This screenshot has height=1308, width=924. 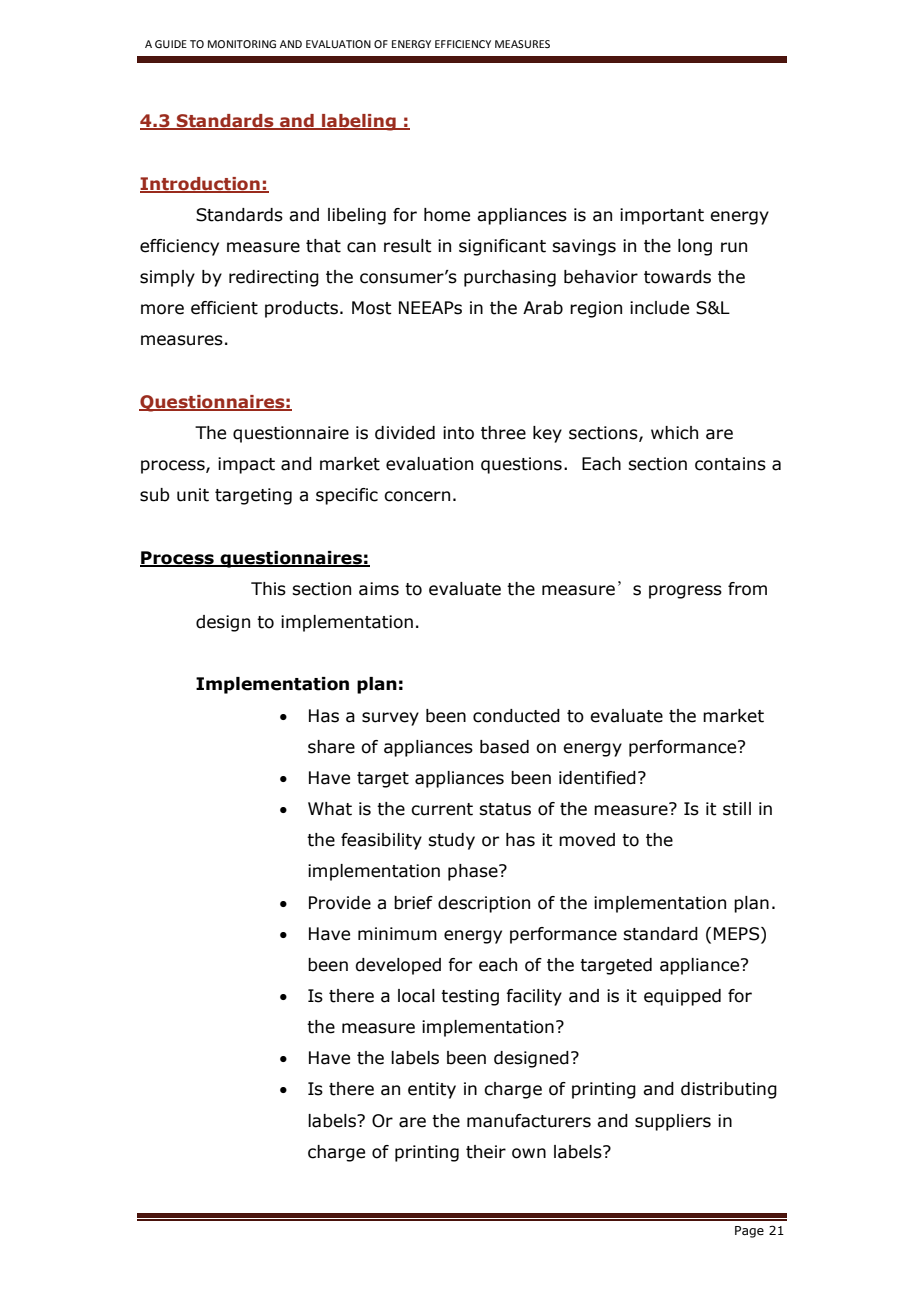 What do you see at coordinates (242, 44) in the screenshot?
I see `MONITORING` at bounding box center [242, 44].
